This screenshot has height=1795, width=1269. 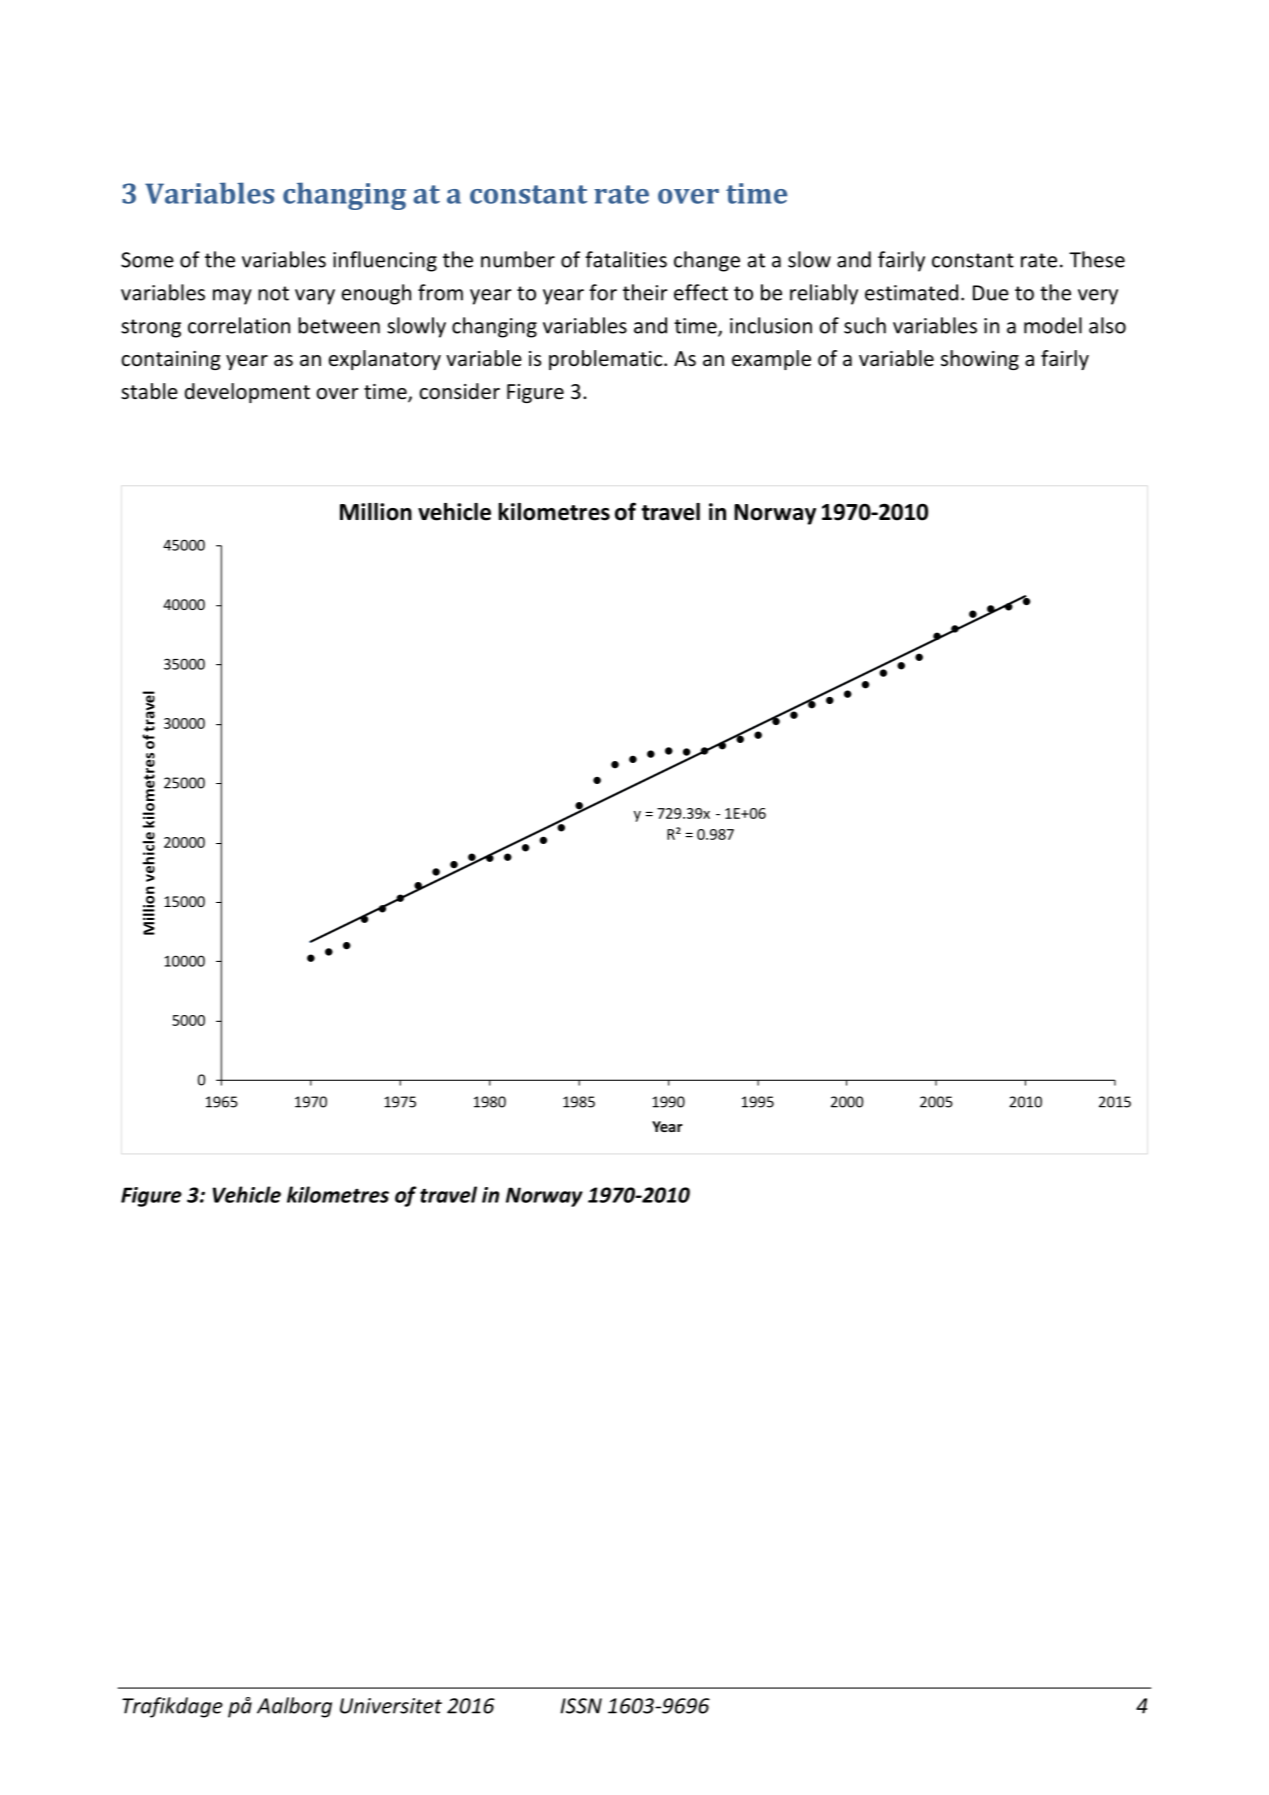 I want to click on development, so click(x=247, y=393).
